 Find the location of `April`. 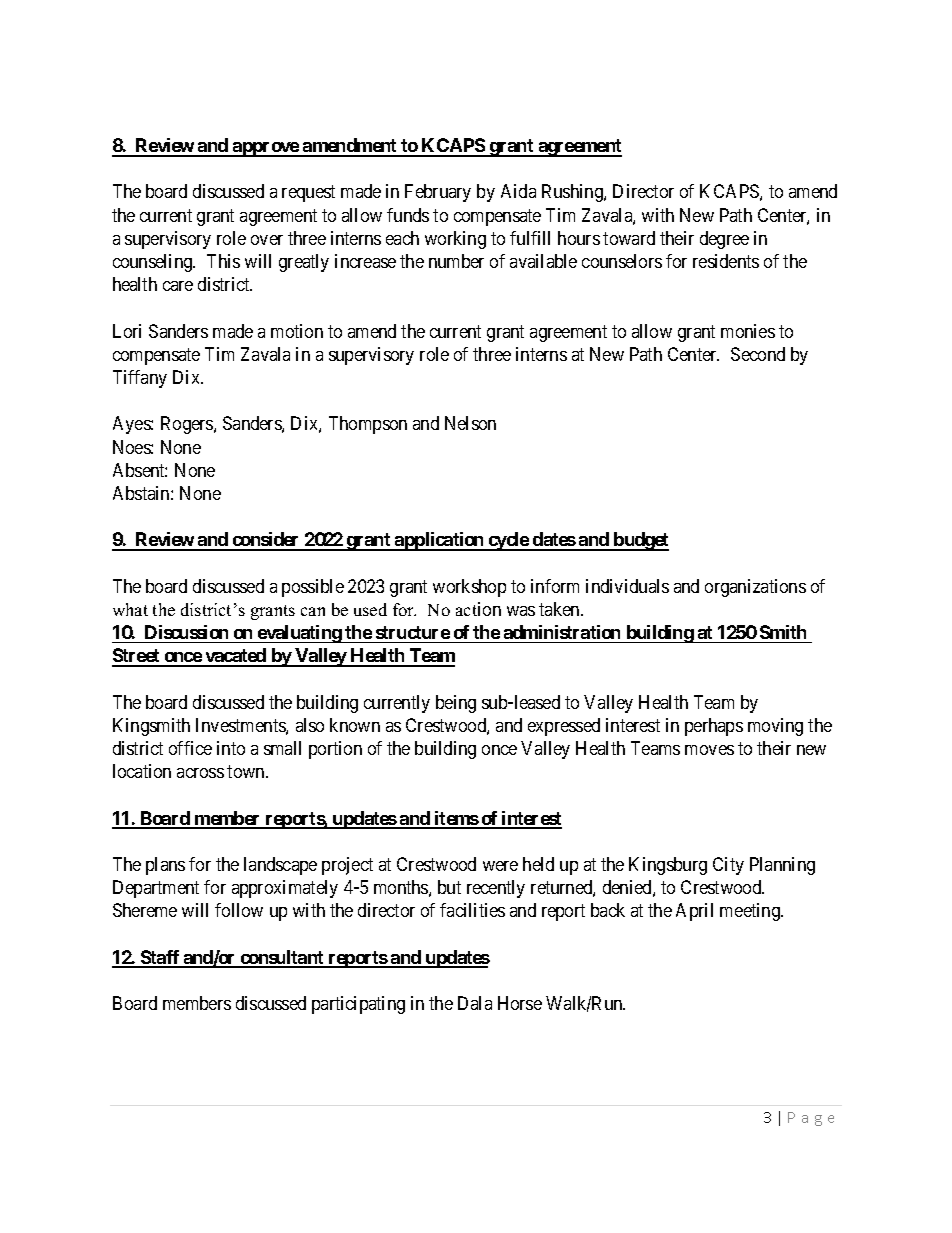

April is located at coordinates (694, 912).
